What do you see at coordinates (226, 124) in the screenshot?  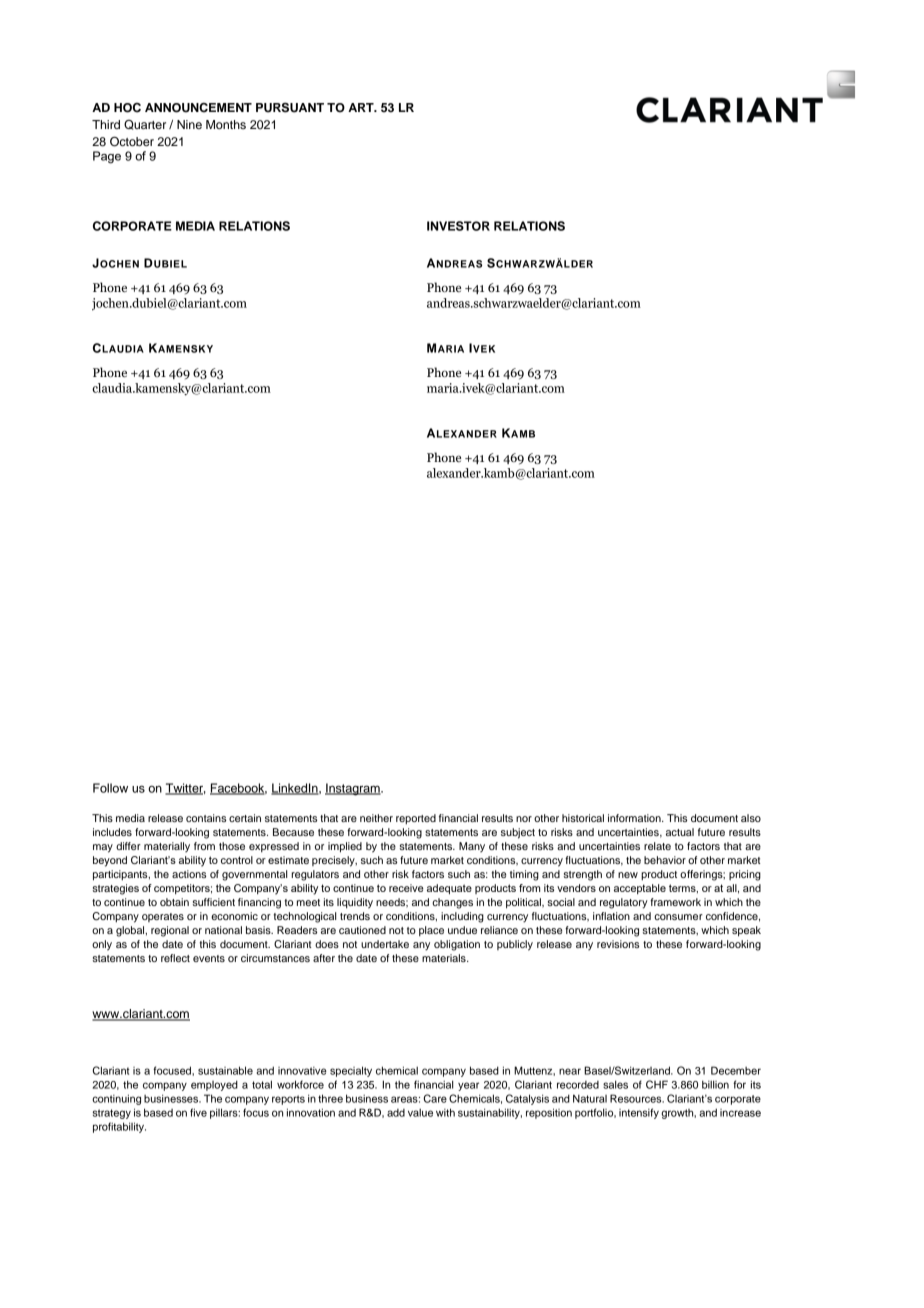 I see `Months` at bounding box center [226, 124].
